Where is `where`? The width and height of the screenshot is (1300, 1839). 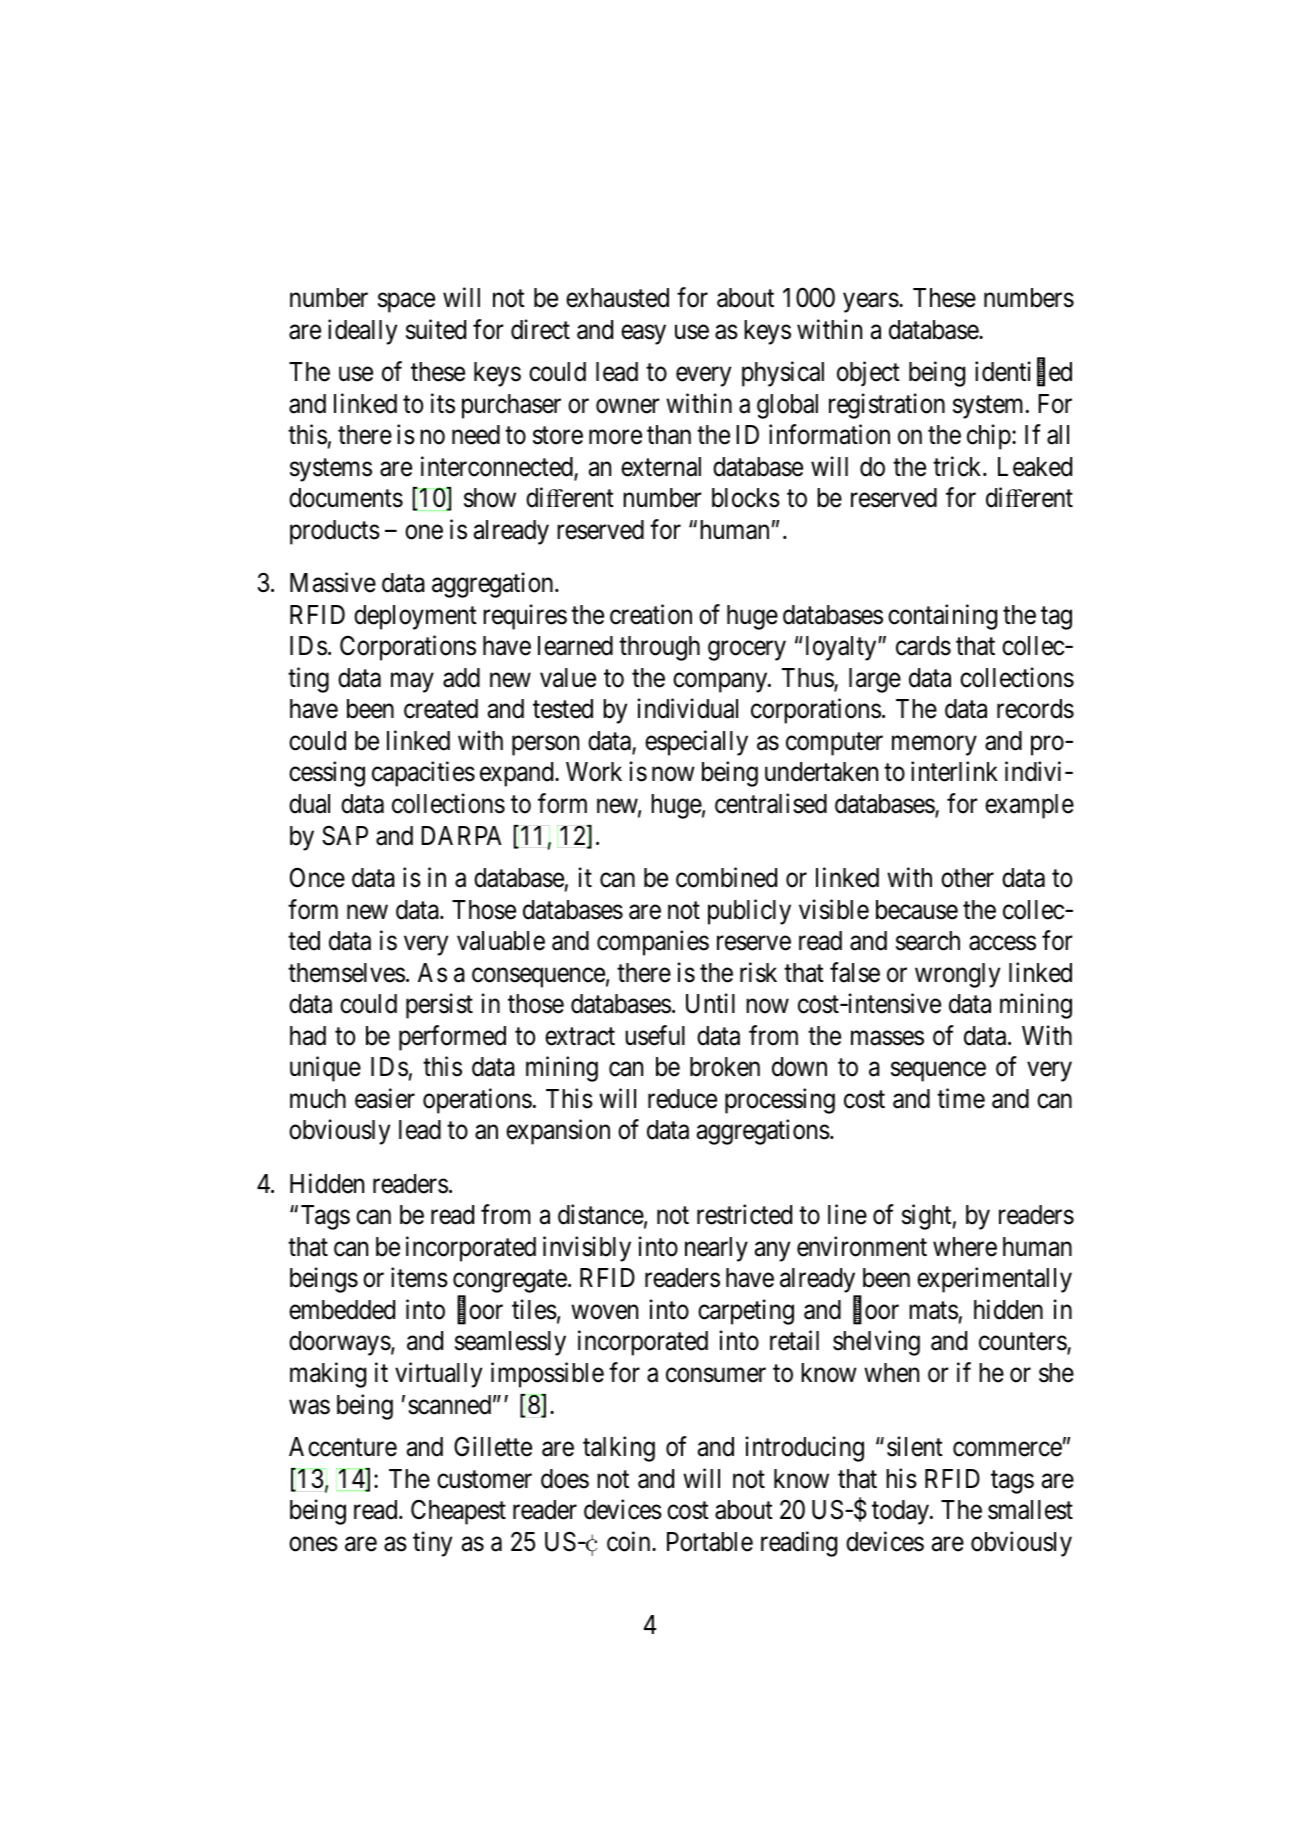
where is located at coordinates (965, 1247).
